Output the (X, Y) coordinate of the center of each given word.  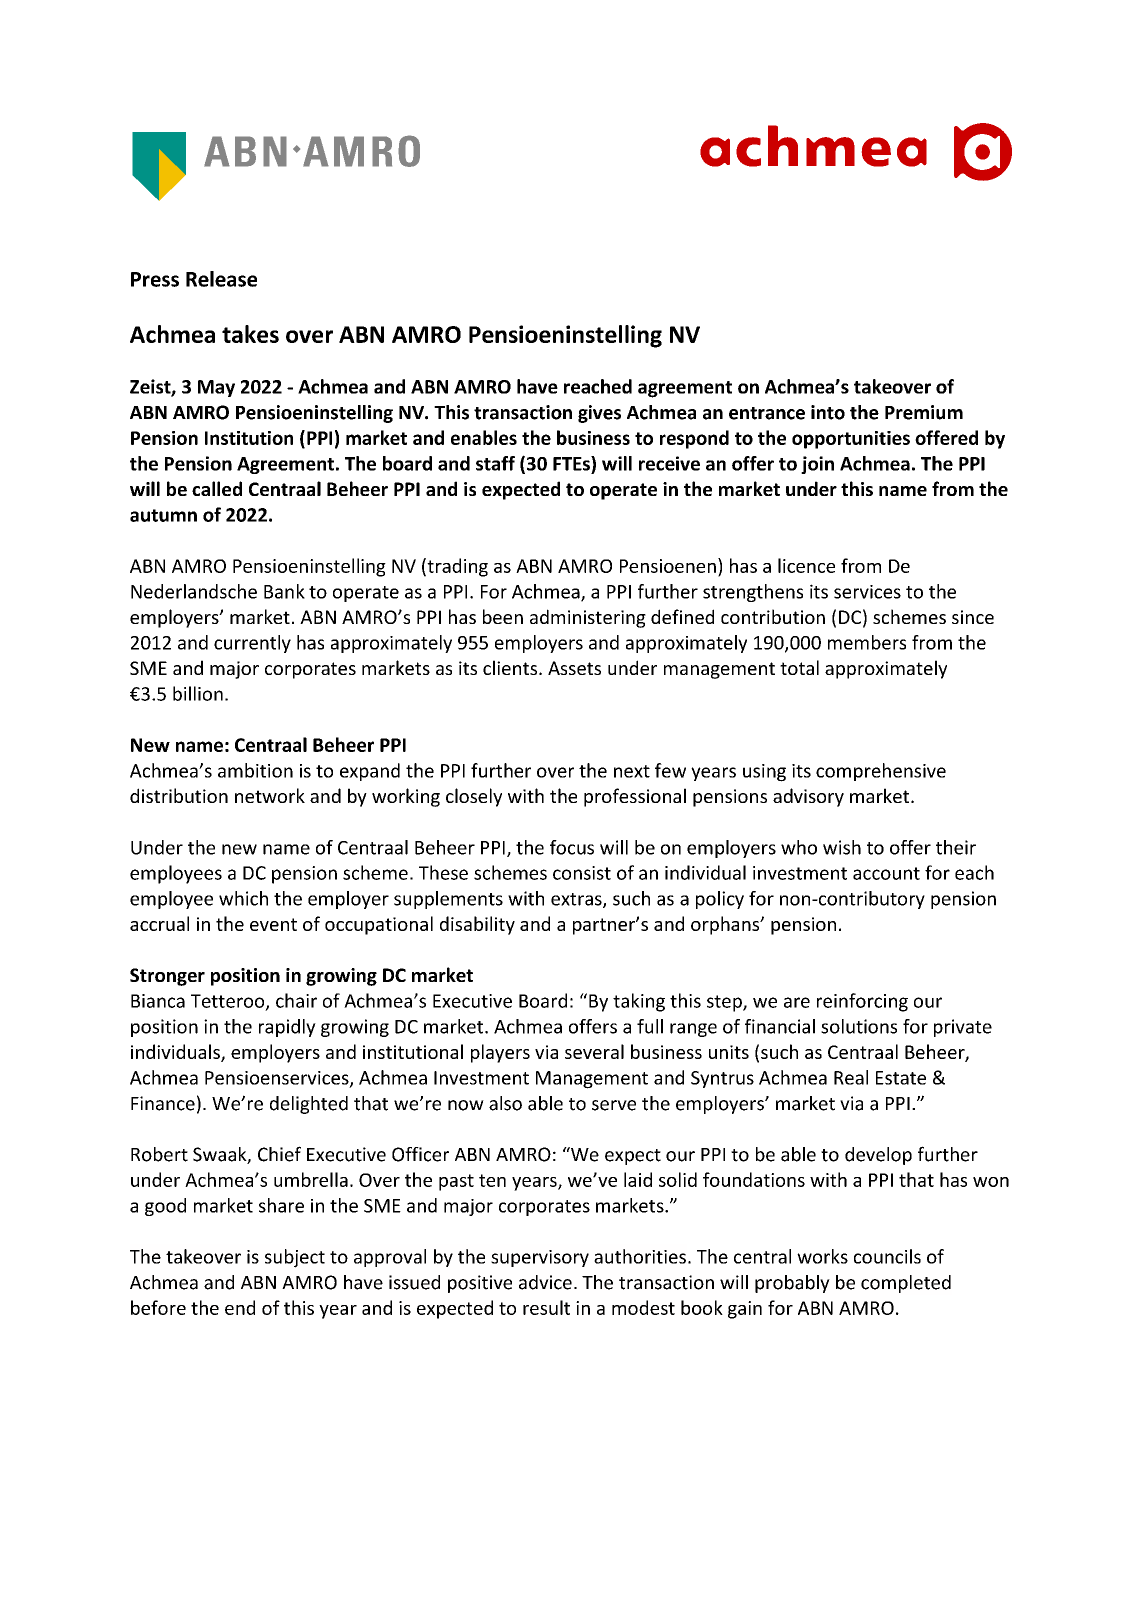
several (594, 1051)
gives (599, 414)
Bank (284, 591)
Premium (924, 412)
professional (635, 797)
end (240, 1307)
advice (545, 1282)
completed (906, 1284)
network (270, 795)
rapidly (287, 1028)
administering (588, 618)
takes (250, 334)
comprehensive (881, 772)
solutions (859, 1026)
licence (806, 565)
